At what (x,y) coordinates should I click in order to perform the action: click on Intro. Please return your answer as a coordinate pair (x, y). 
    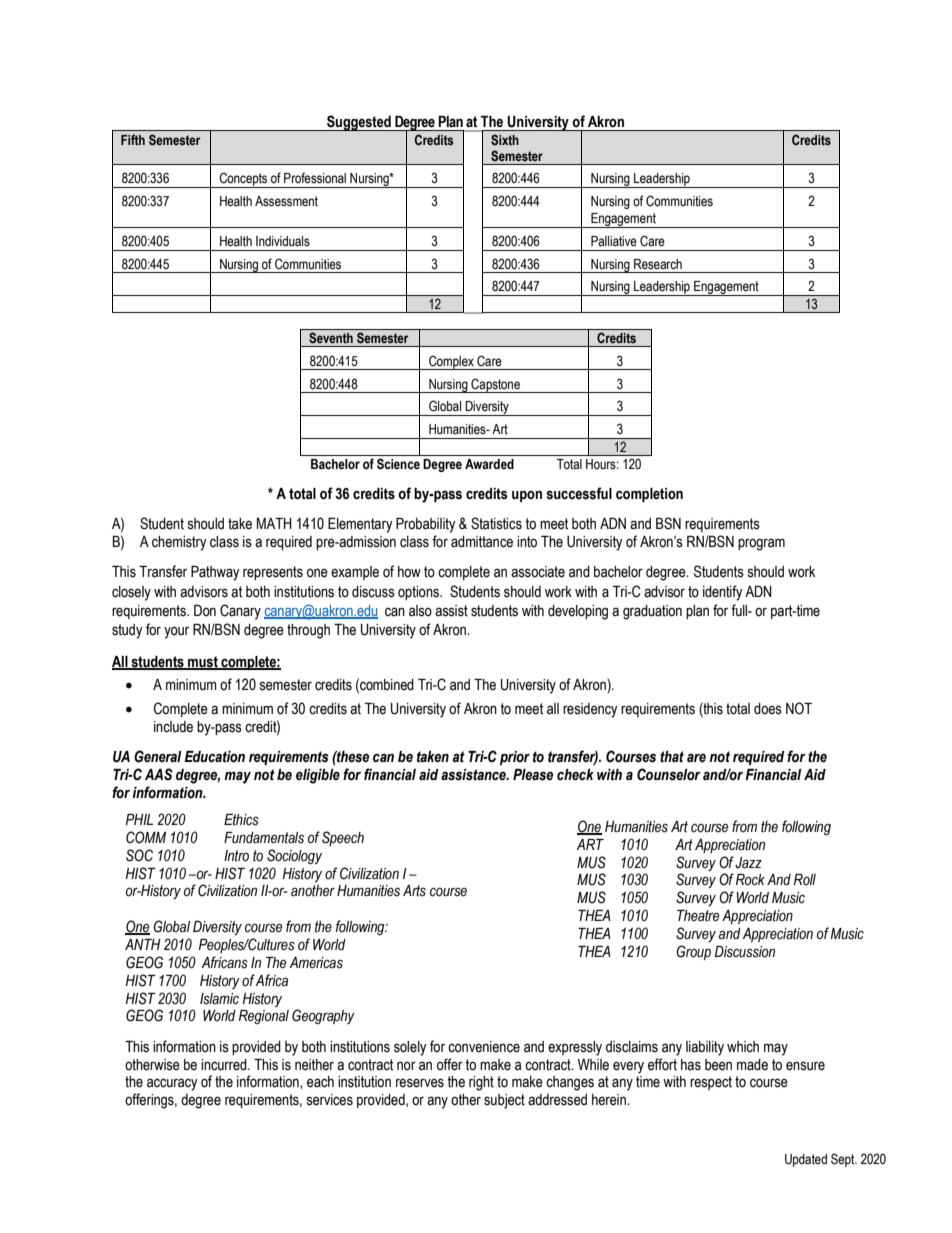
    Looking at the image, I should click on (236, 856).
